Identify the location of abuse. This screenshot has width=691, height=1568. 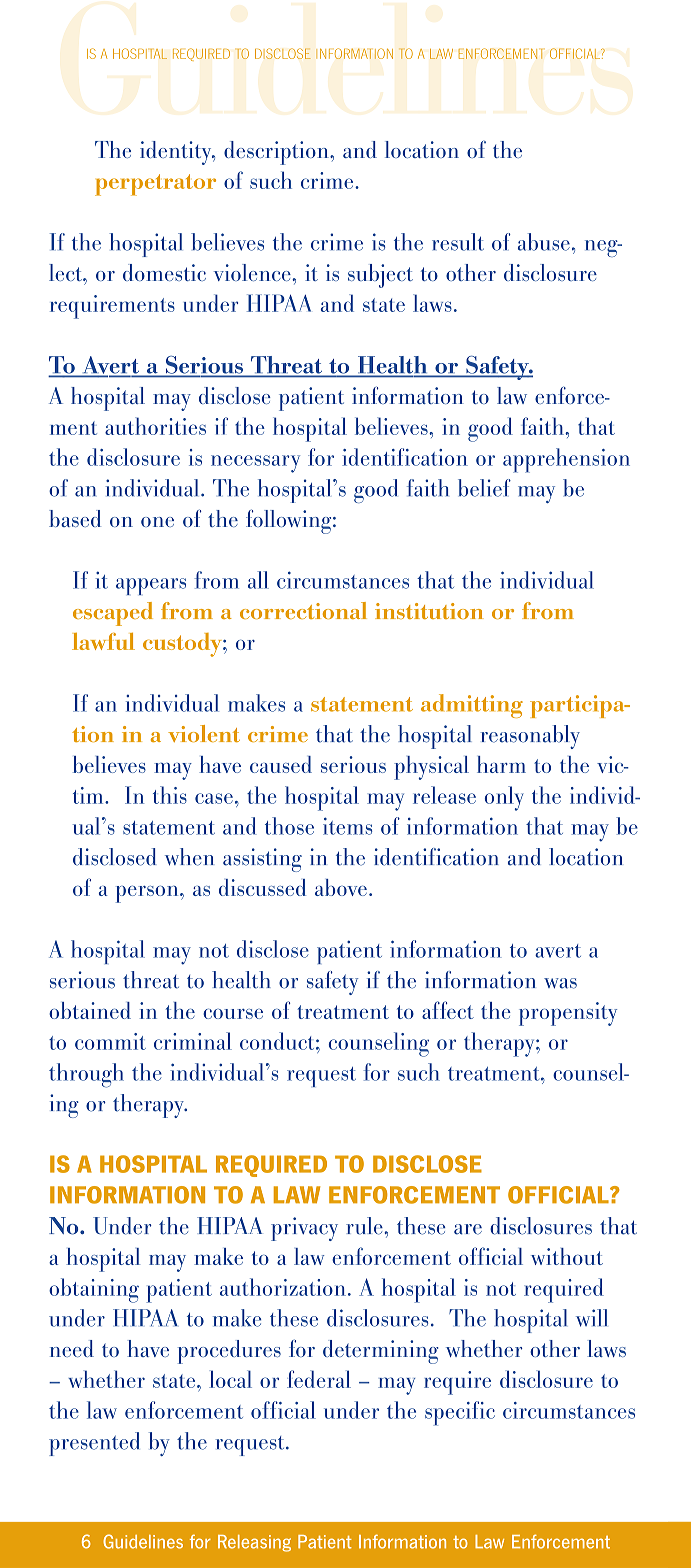
(544, 242).
